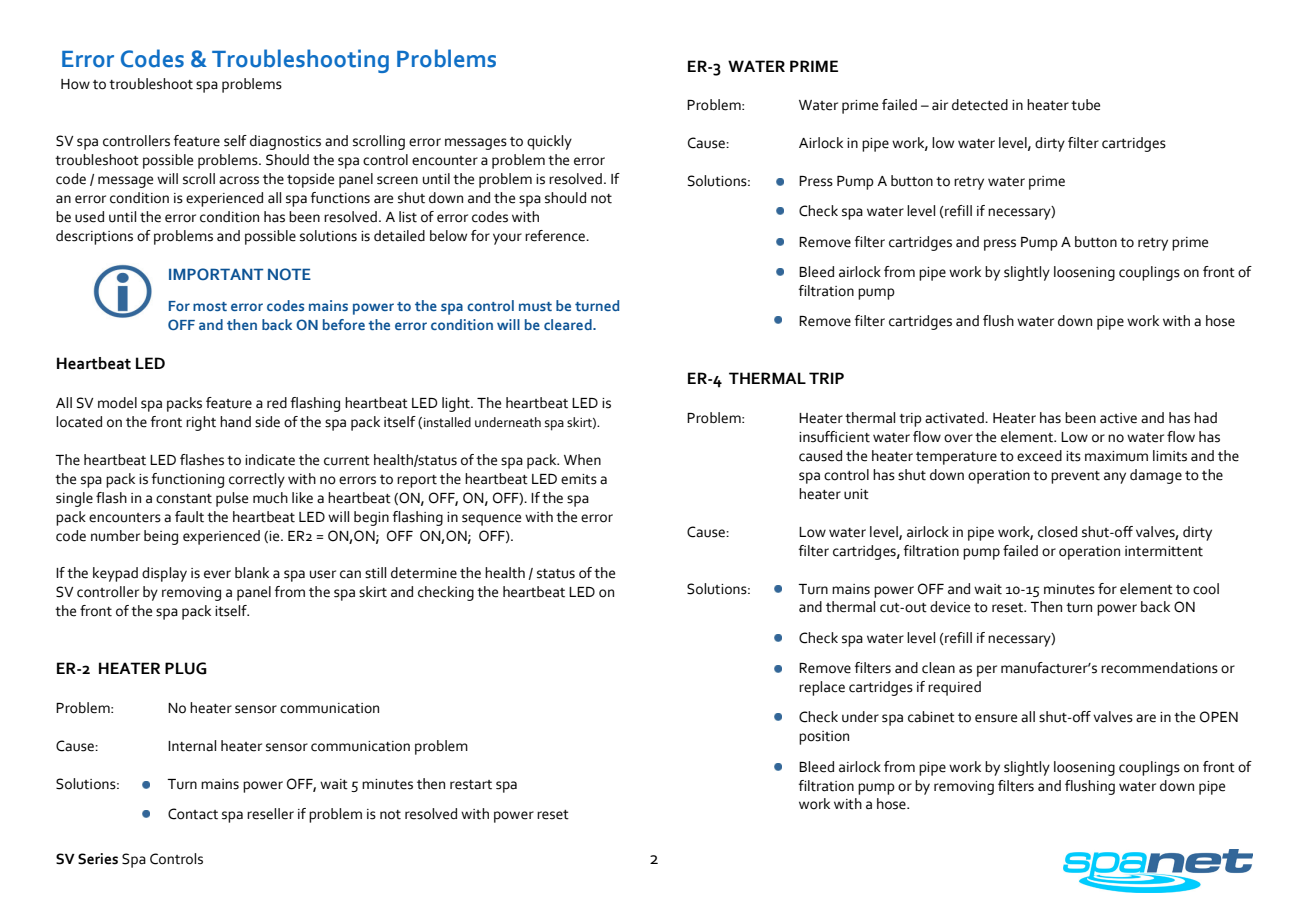  Describe the element at coordinates (1075, 477) in the screenshot. I see `prevent` at that location.
